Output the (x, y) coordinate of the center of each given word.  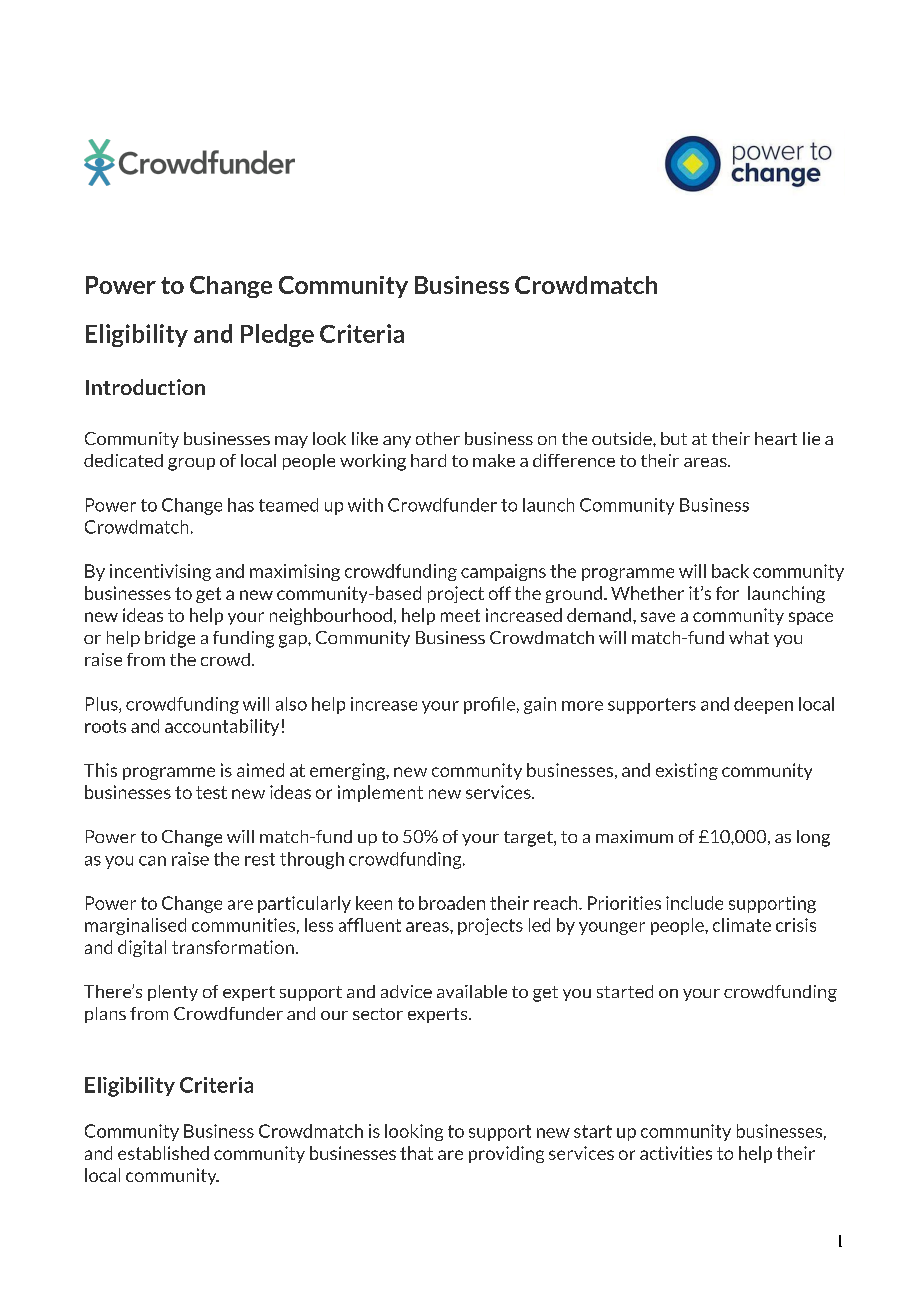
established (163, 1153)
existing (687, 771)
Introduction (145, 387)
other (438, 438)
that (416, 1153)
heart (776, 438)
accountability (222, 727)
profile (489, 705)
